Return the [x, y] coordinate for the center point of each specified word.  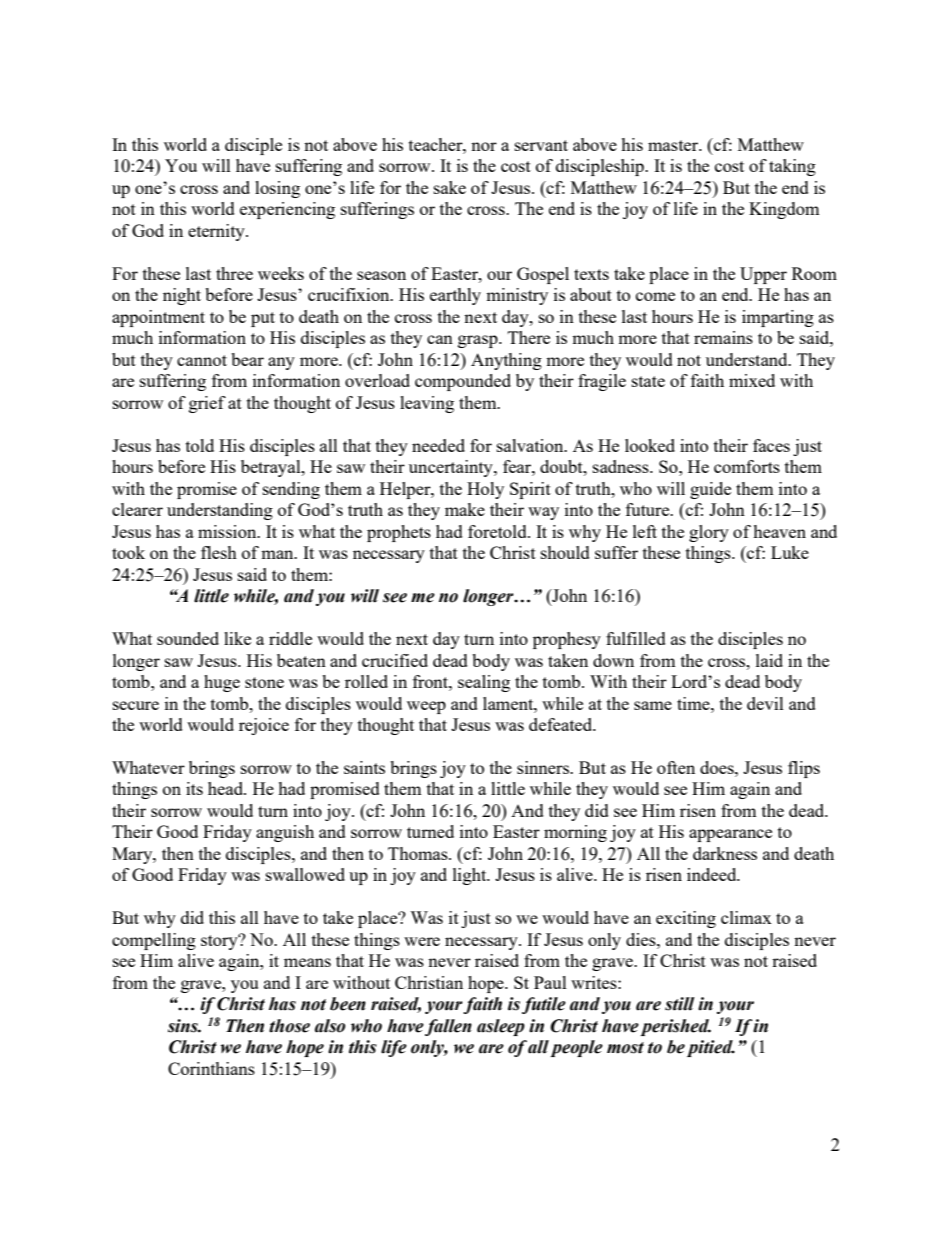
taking [792, 167]
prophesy [567, 640]
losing [277, 189]
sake [450, 187]
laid [769, 660]
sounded [188, 638]
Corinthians [211, 1068]
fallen [448, 1027]
